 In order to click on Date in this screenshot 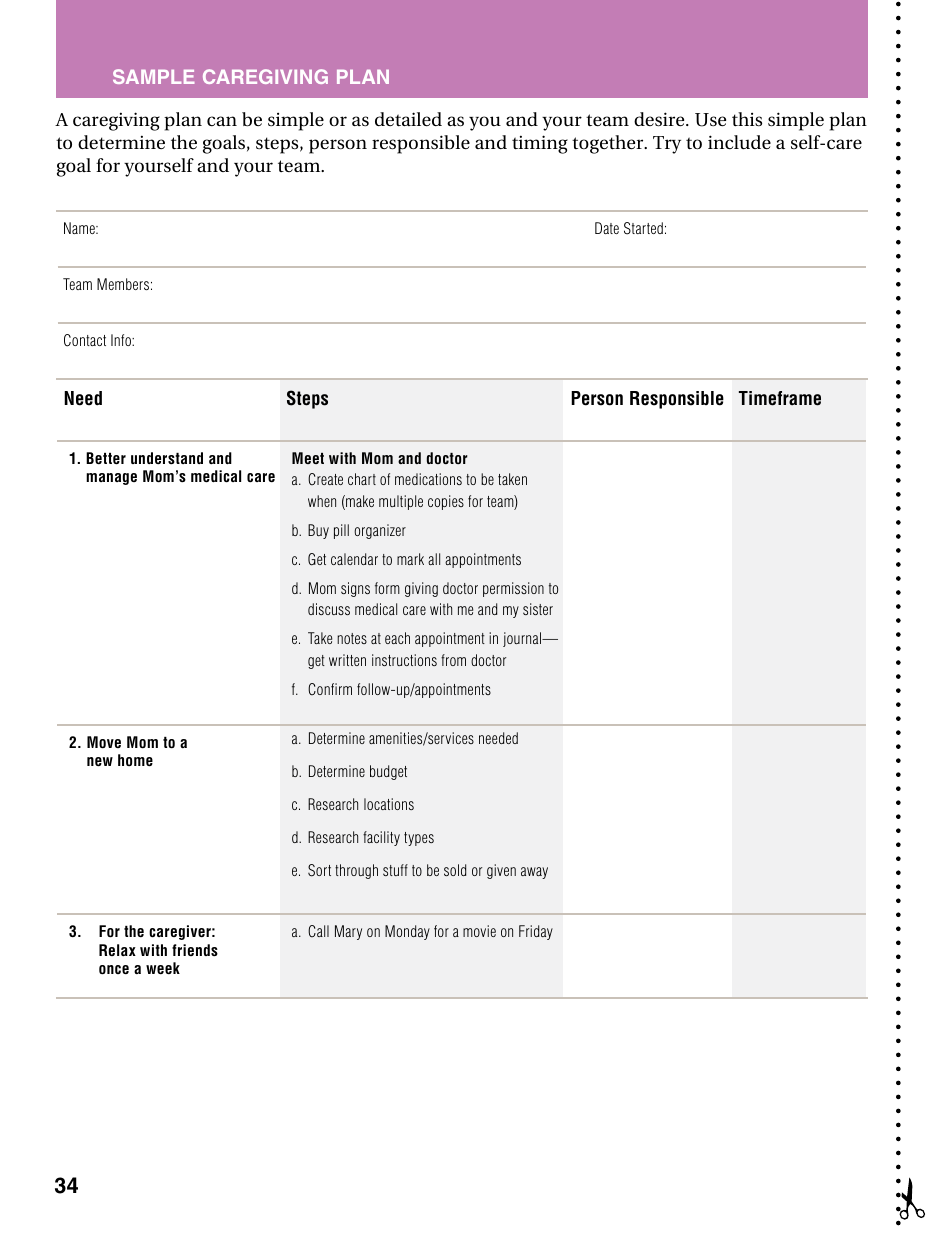, I will do `click(607, 228)`.
